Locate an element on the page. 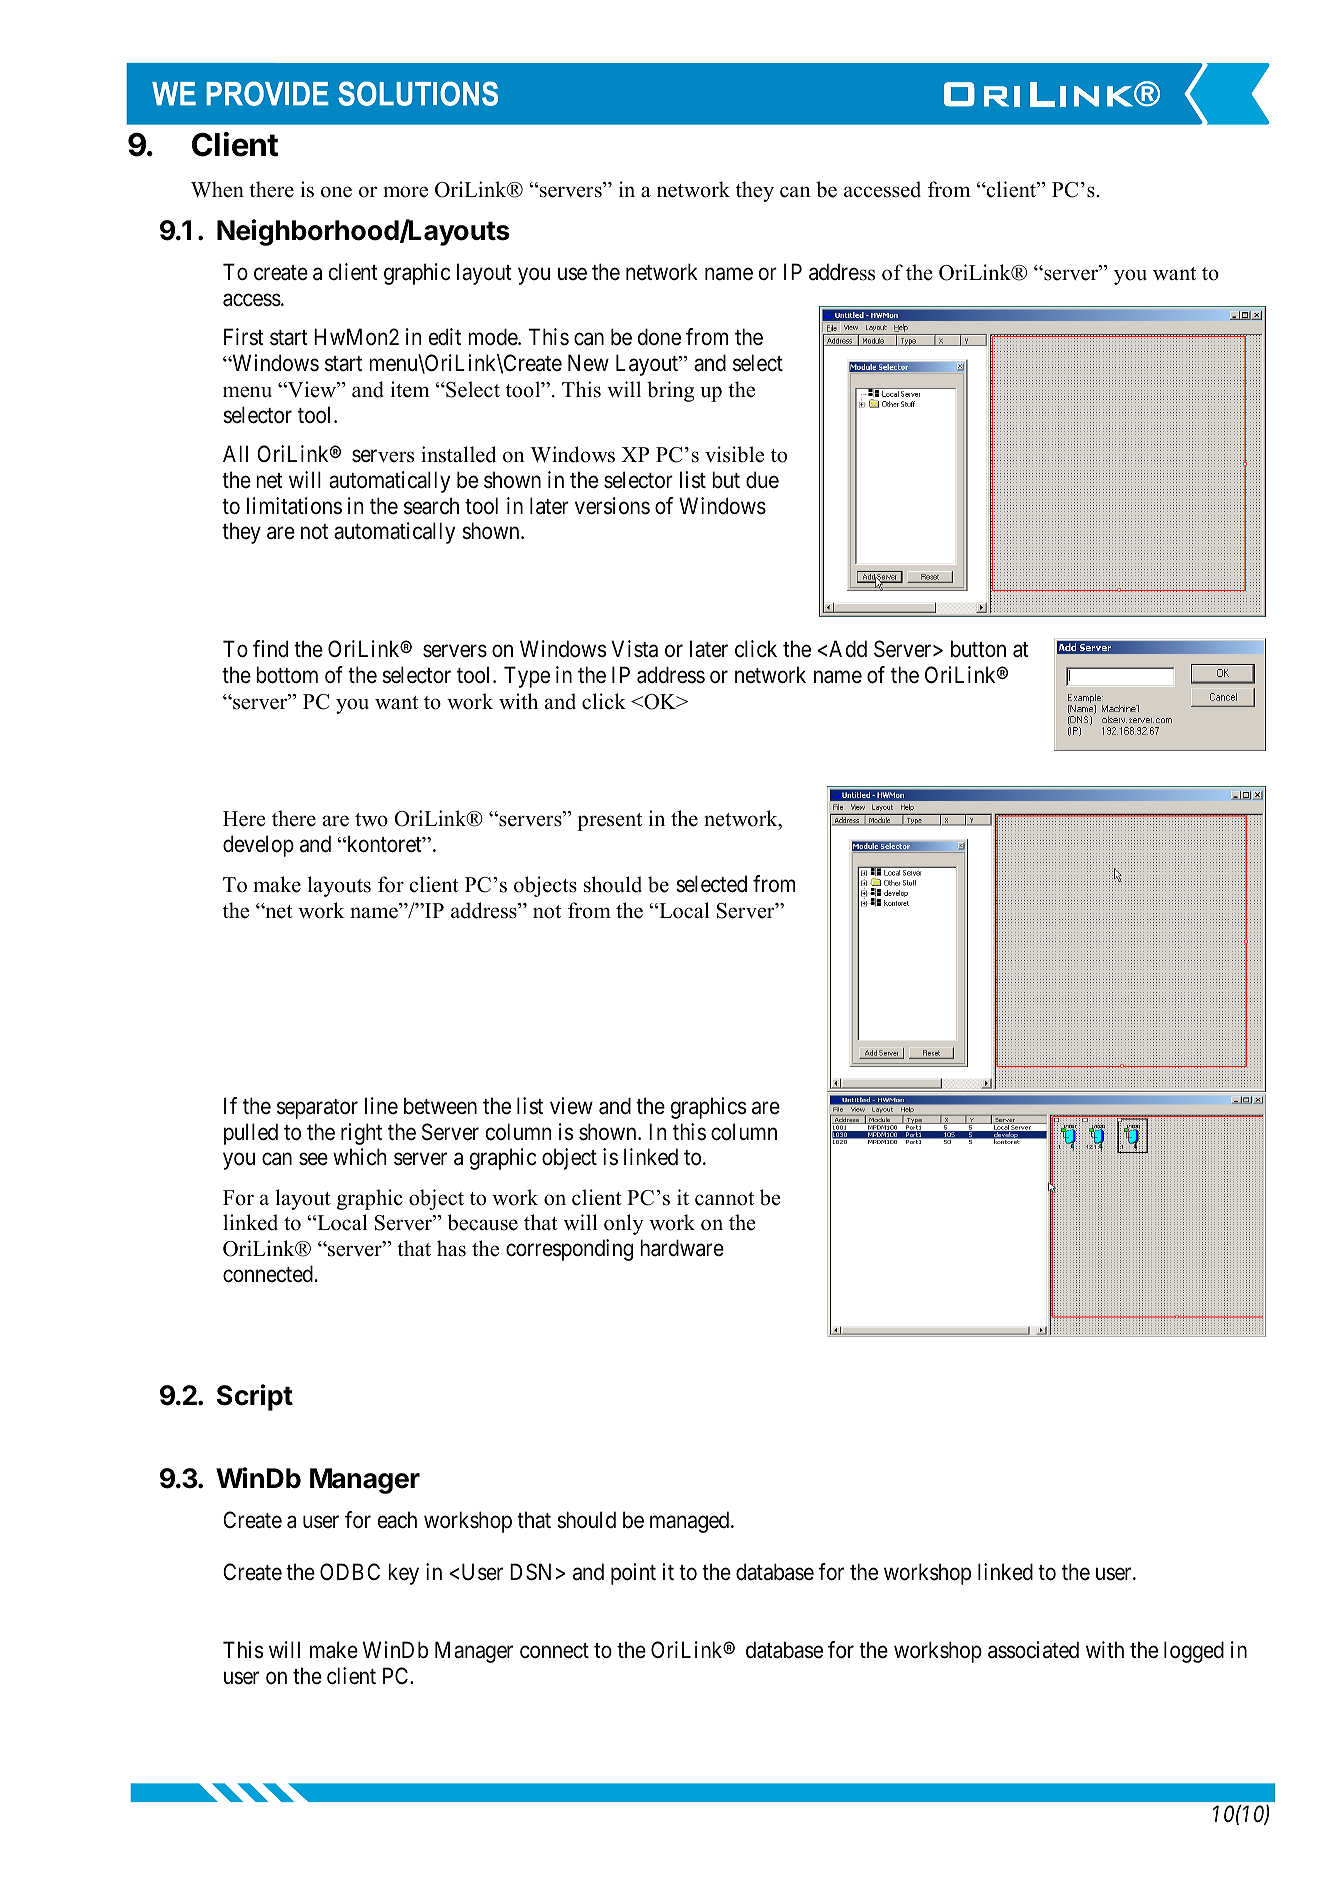 This page has height=1889, width=1335. present is located at coordinates (609, 822).
